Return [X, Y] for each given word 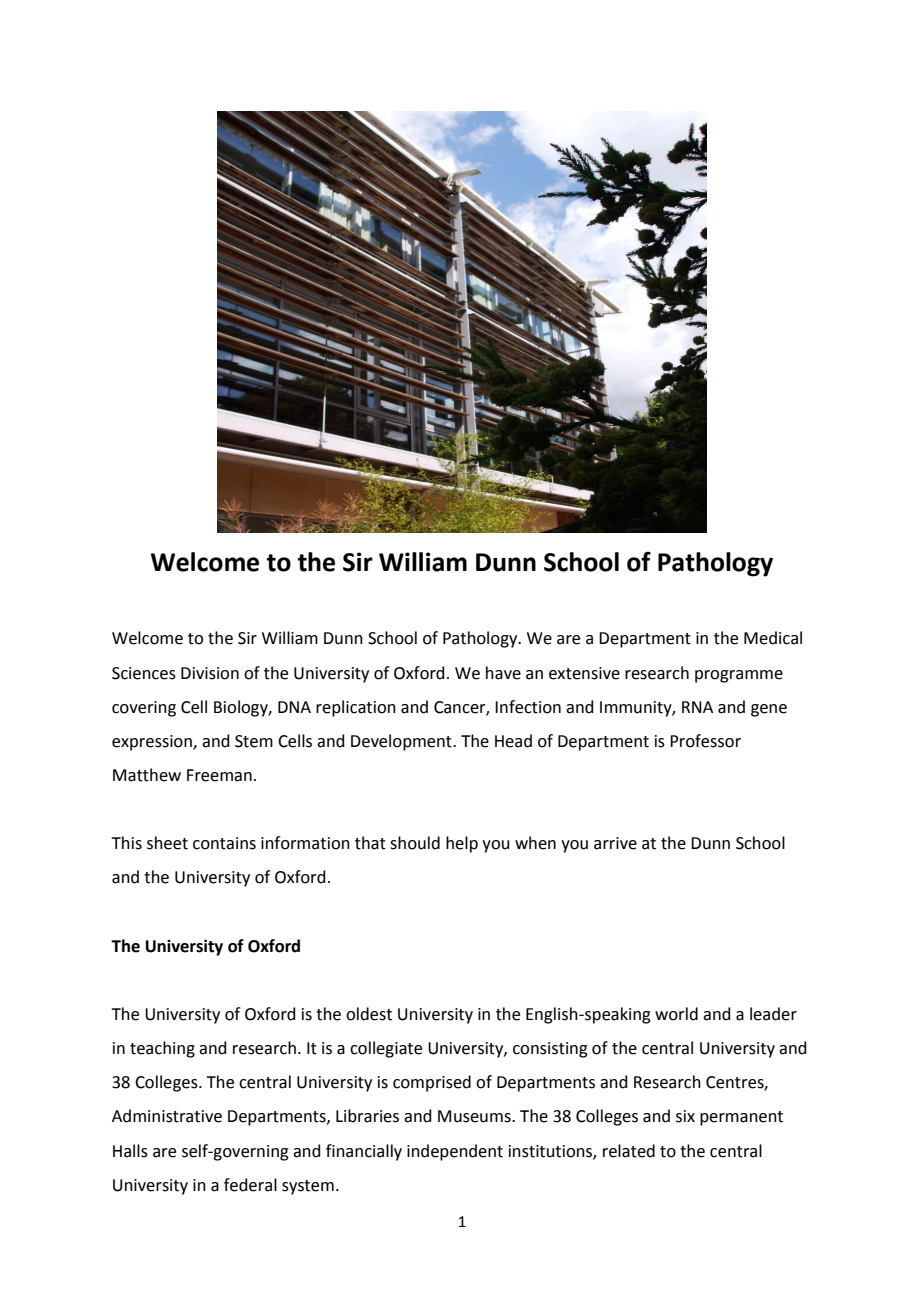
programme [739, 676]
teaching [162, 1049]
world [676, 1014]
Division [210, 673]
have [503, 673]
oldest [369, 1014]
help [462, 844]
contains [224, 843]
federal [250, 1185]
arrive [615, 843]
